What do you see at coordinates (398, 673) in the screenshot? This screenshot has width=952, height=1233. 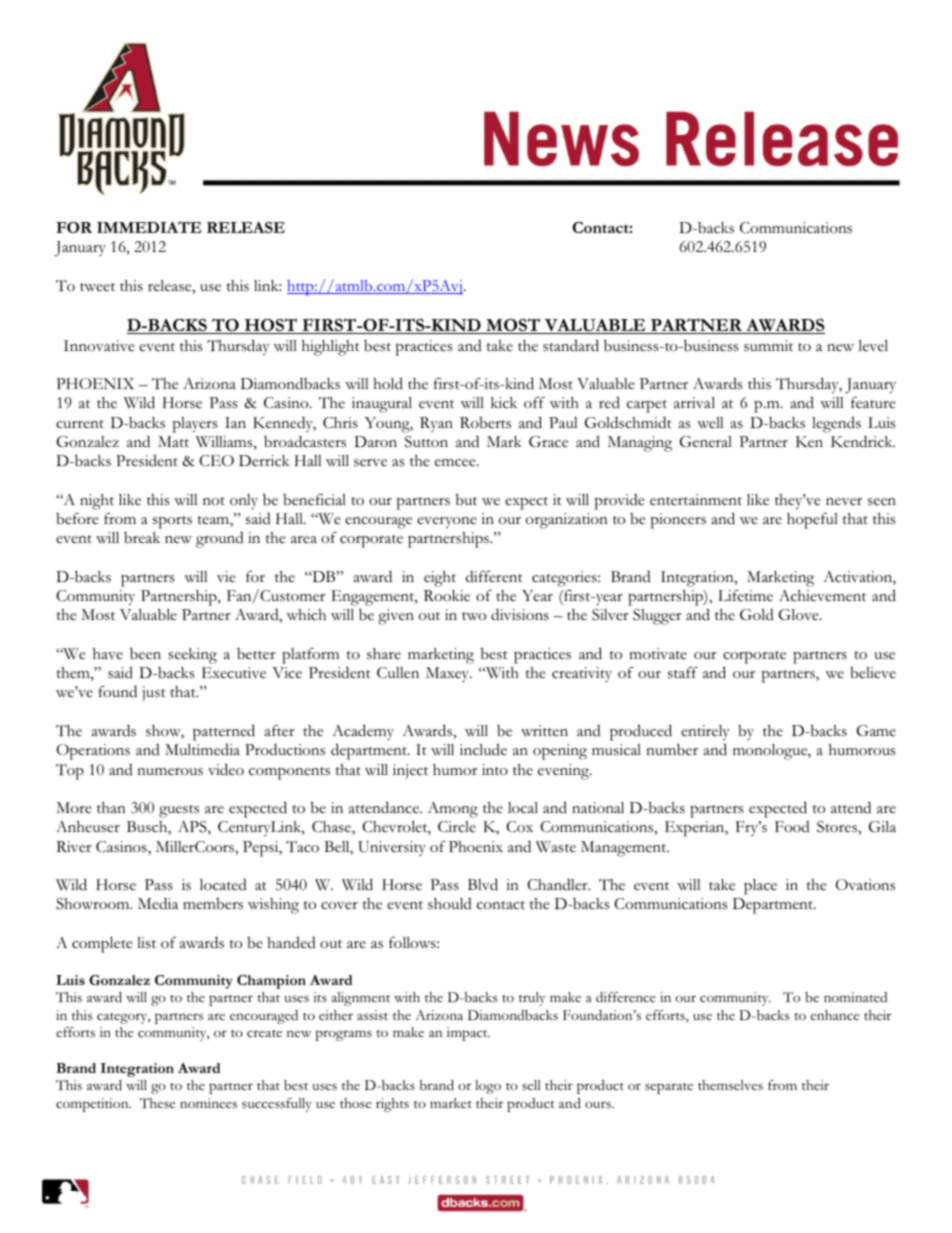 I see `Cullen` at bounding box center [398, 673].
